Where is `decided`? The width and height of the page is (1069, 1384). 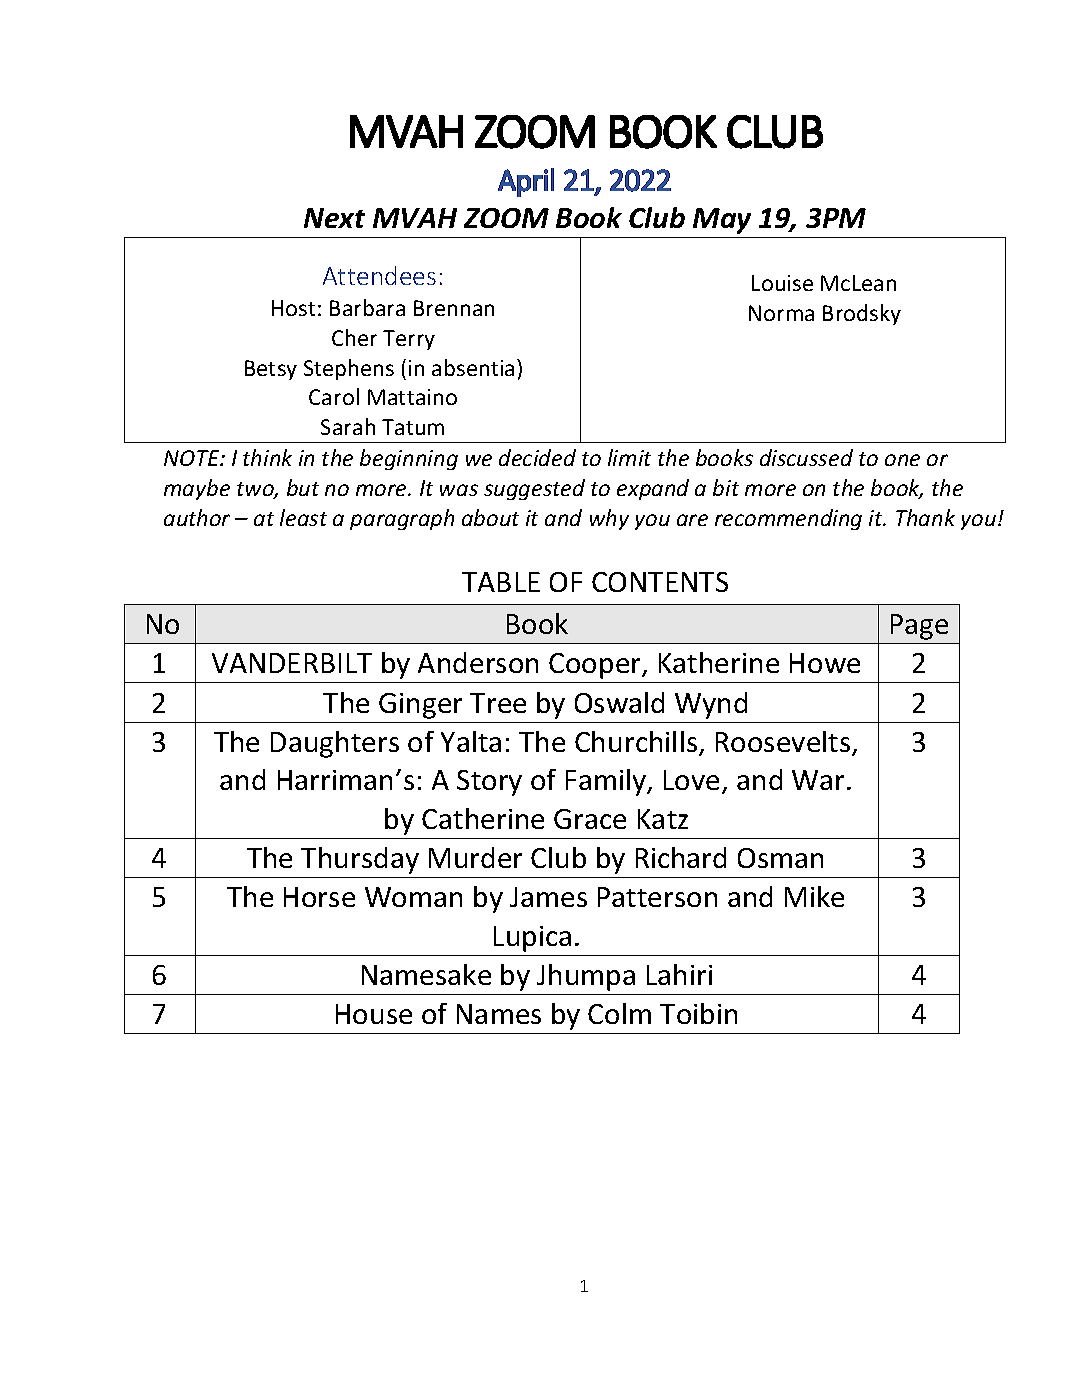
decided is located at coordinates (537, 457).
